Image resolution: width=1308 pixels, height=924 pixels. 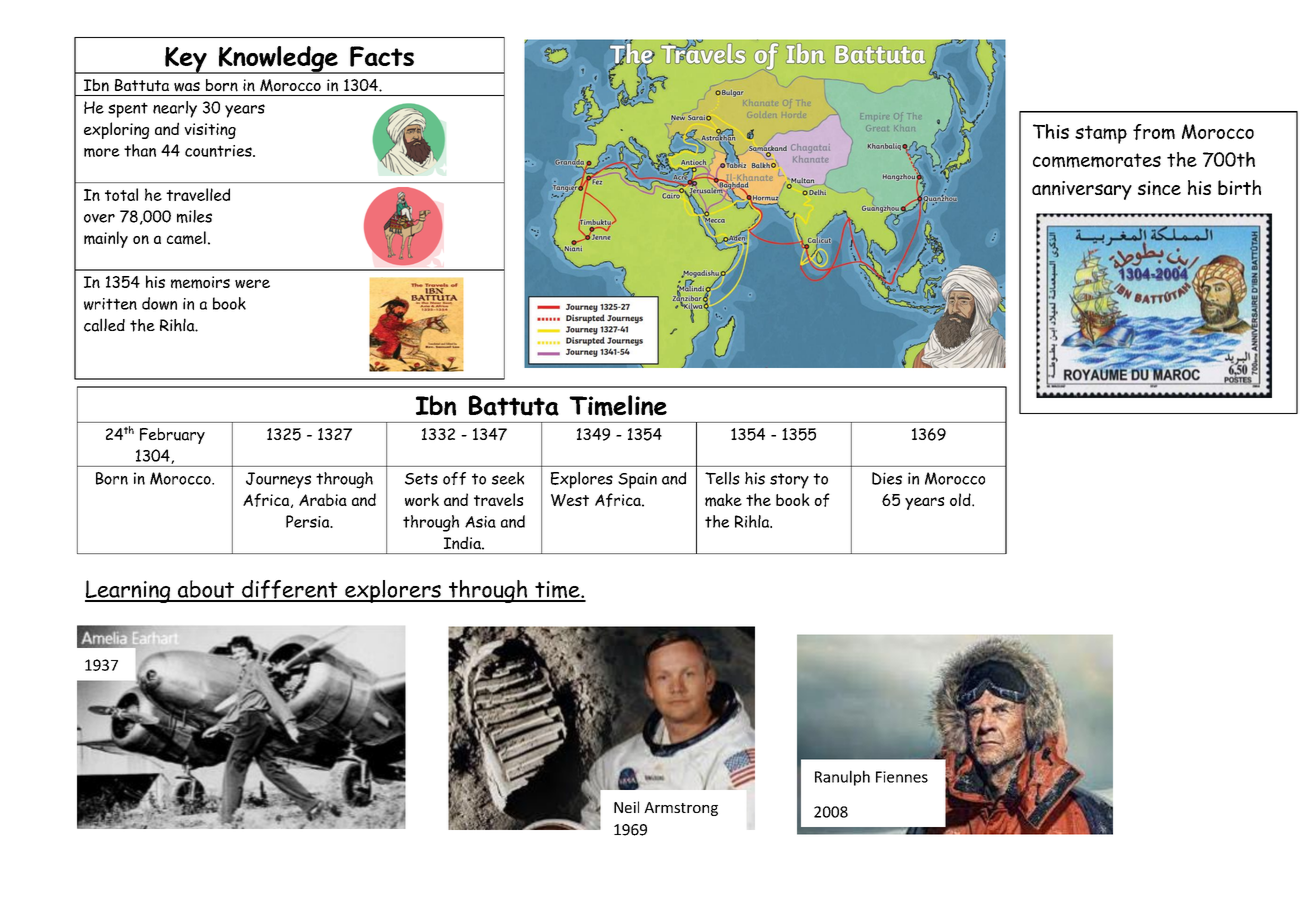 What do you see at coordinates (637, 480) in the screenshot?
I see `Spain` at bounding box center [637, 480].
